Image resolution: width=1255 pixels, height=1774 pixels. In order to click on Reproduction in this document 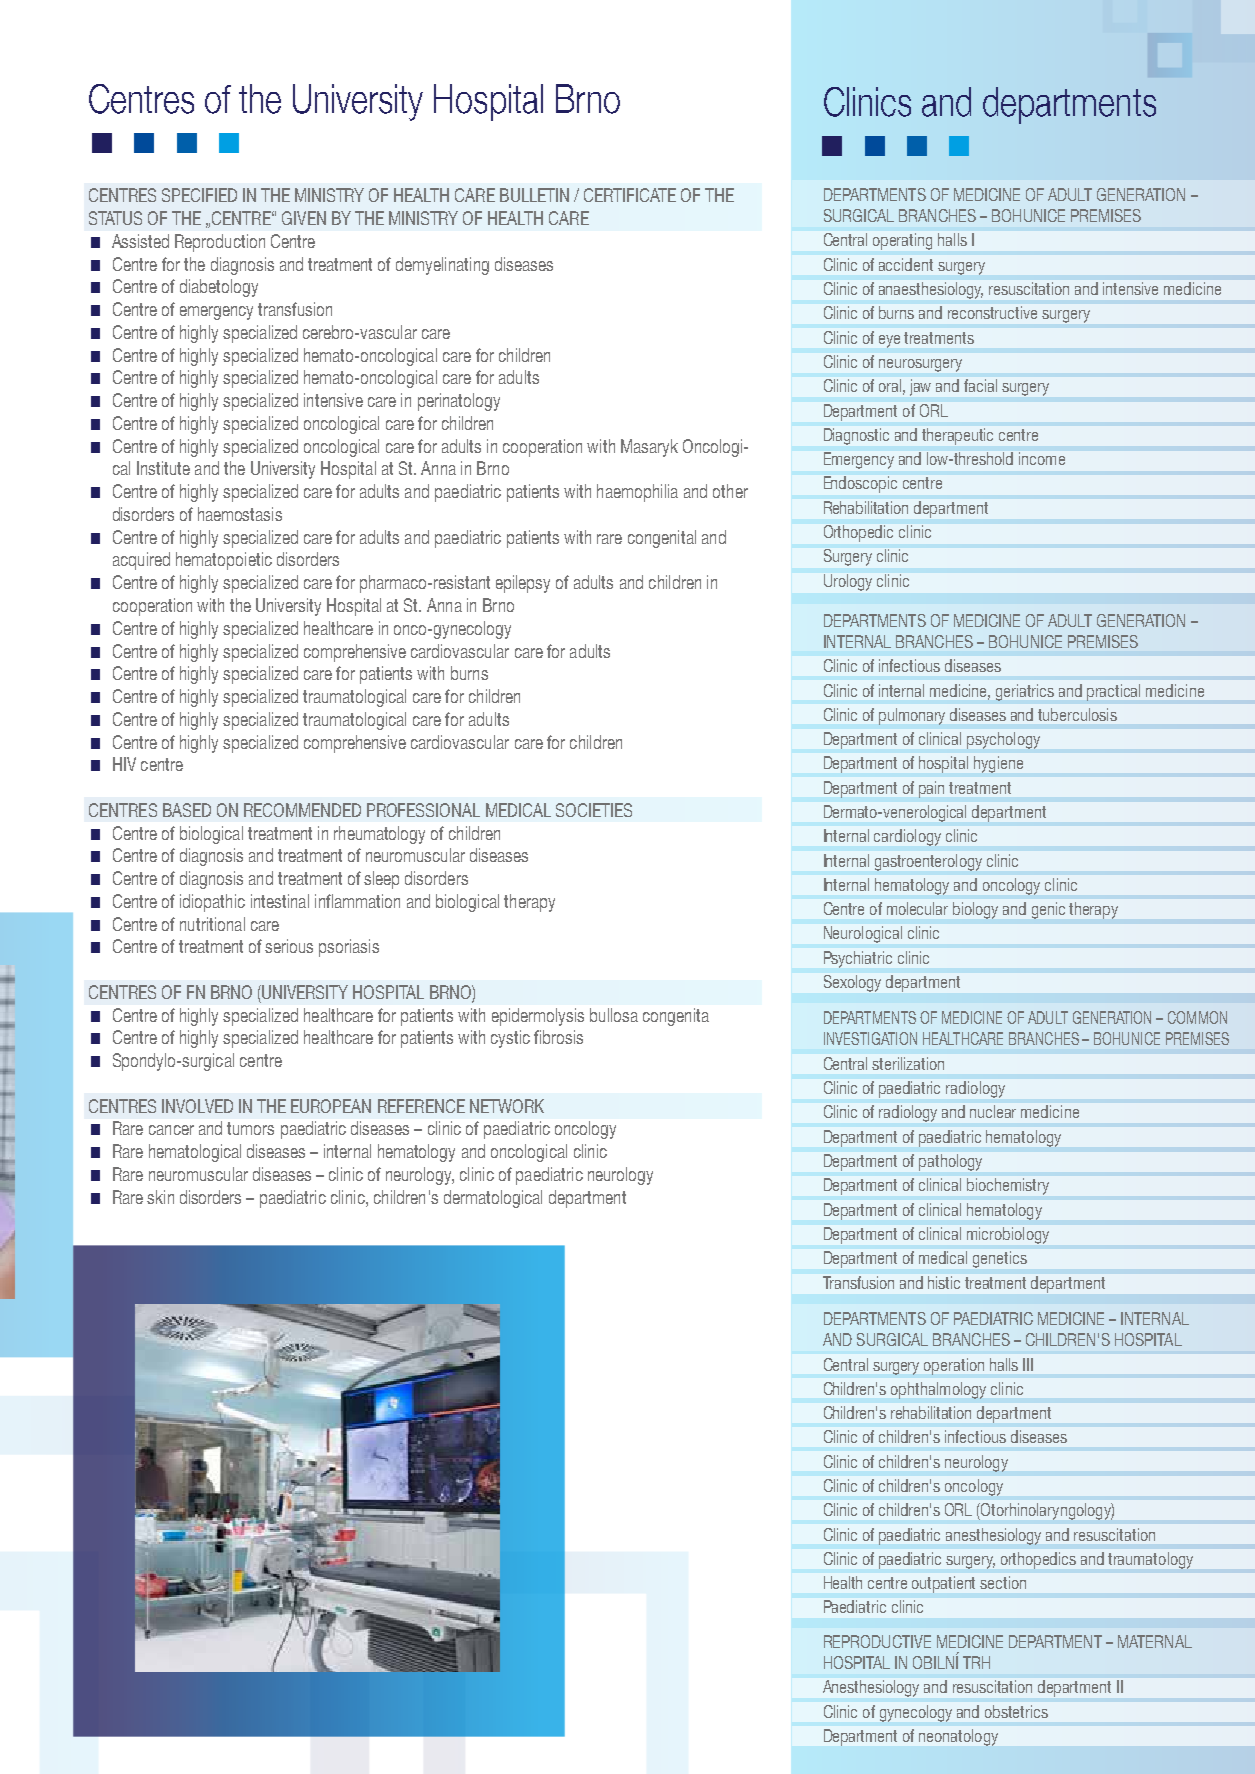, I will do `click(220, 243)`.
